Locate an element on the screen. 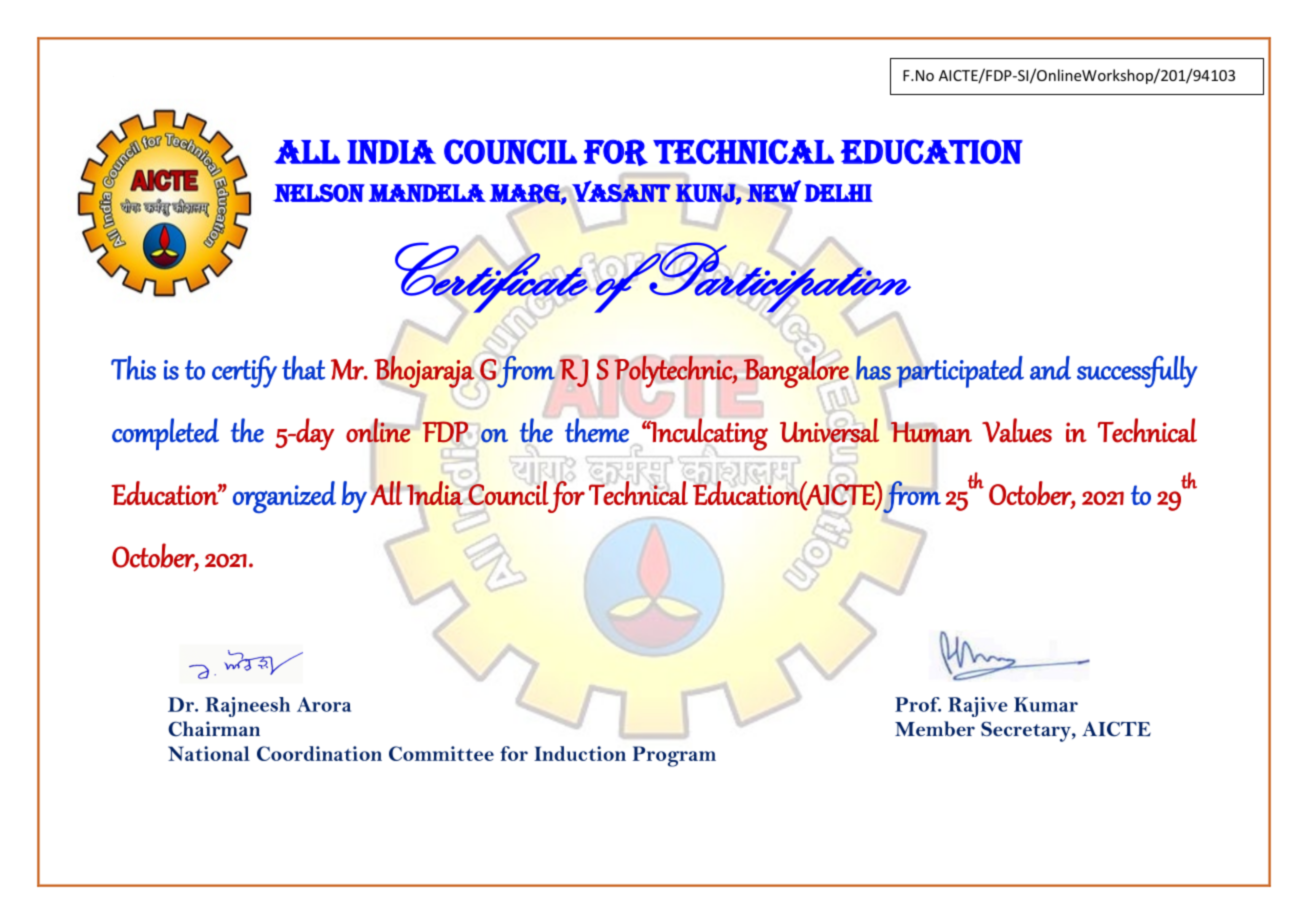 Image resolution: width=1308 pixels, height=924 pixels. DELHI is located at coordinates (838, 193).
